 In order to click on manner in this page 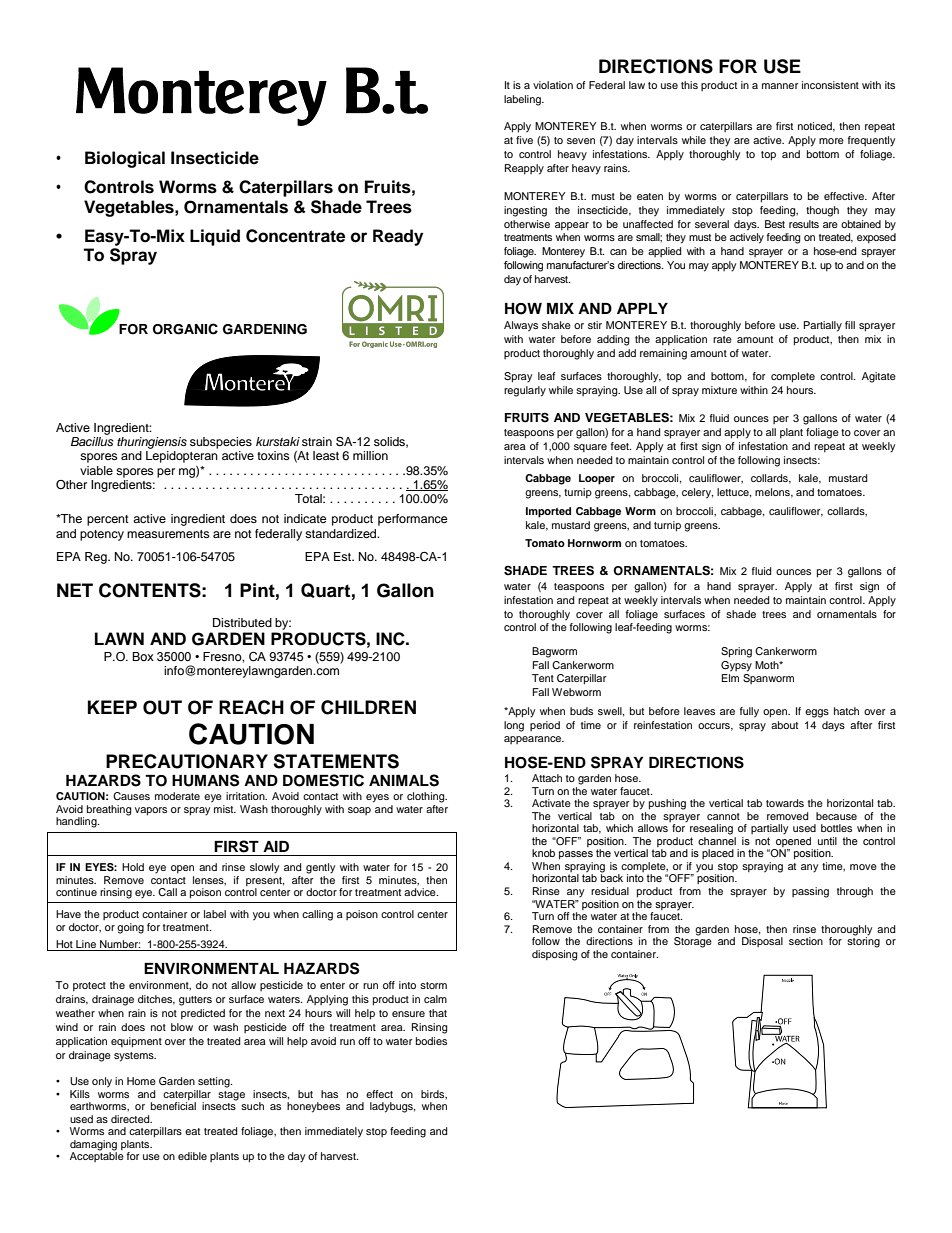, I will do `click(780, 86)`.
